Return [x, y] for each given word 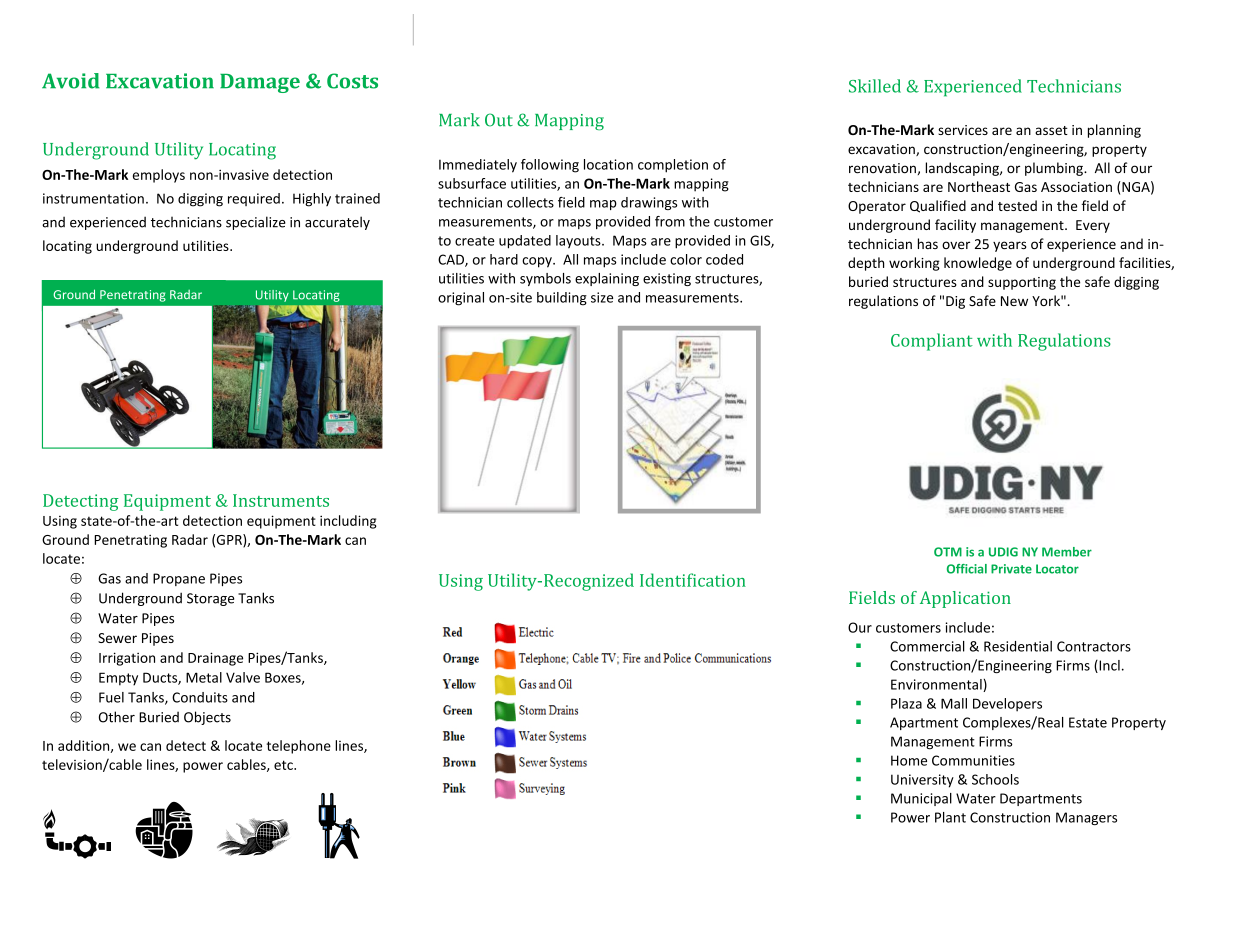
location [608, 164]
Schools [995, 779]
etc [284, 765]
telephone [299, 747]
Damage [260, 83]
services [963, 130]
